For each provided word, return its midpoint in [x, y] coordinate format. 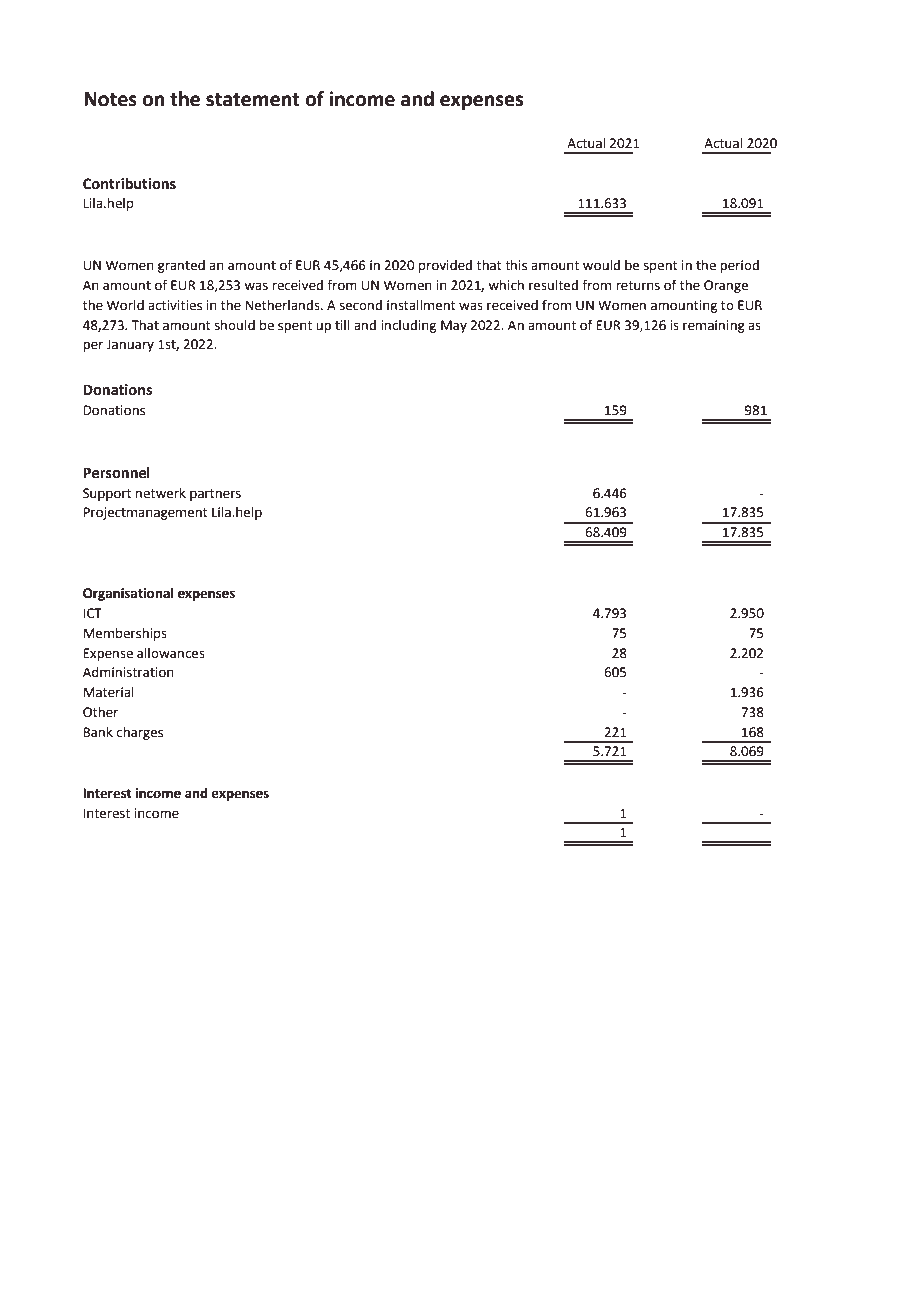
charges [140, 733]
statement [253, 100]
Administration [128, 672]
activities [175, 305]
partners [215, 495]
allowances [171, 653]
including [408, 326]
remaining [714, 326]
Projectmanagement [146, 513]
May [454, 326]
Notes [110, 99]
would [601, 265]
